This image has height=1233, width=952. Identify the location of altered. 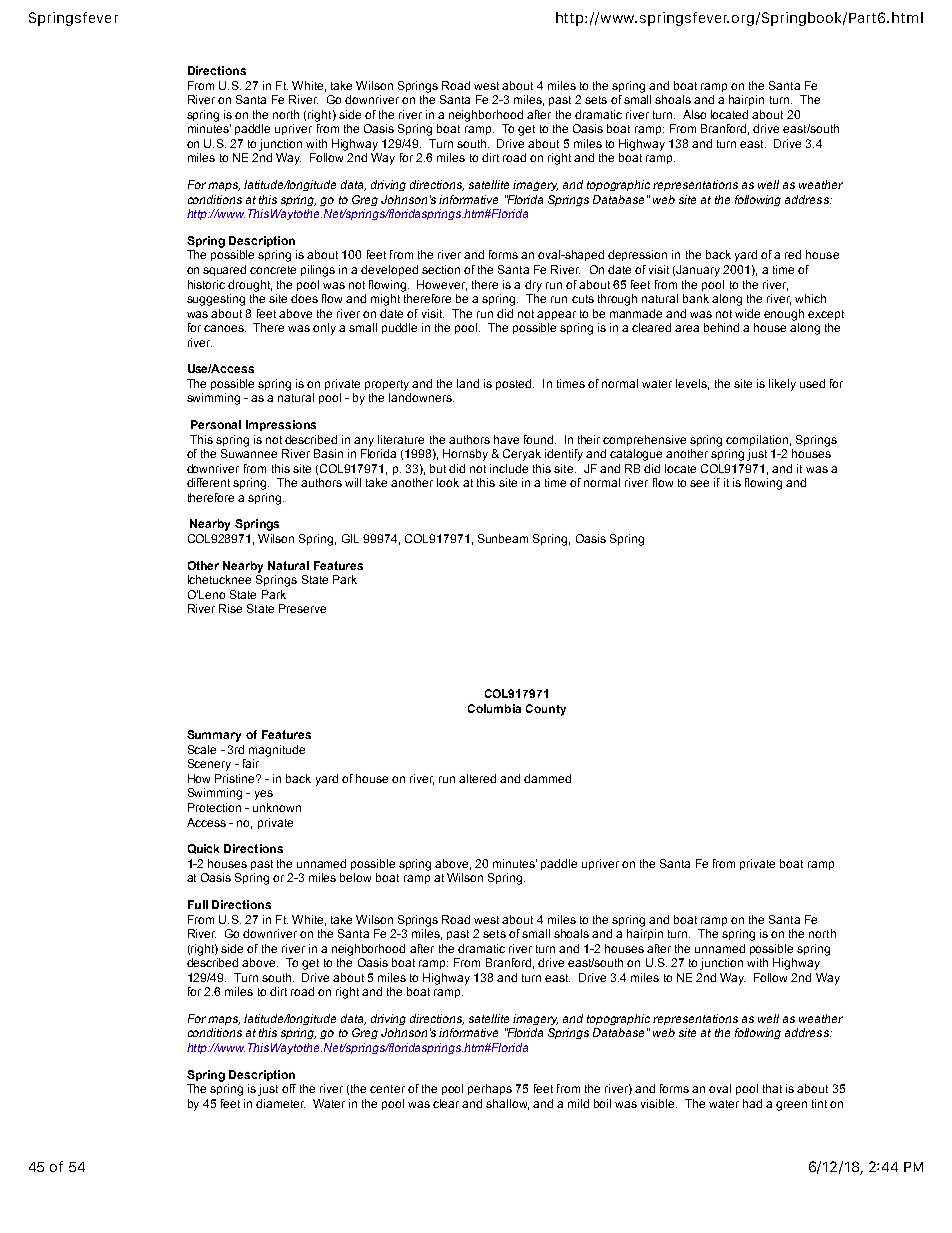
(477, 778).
